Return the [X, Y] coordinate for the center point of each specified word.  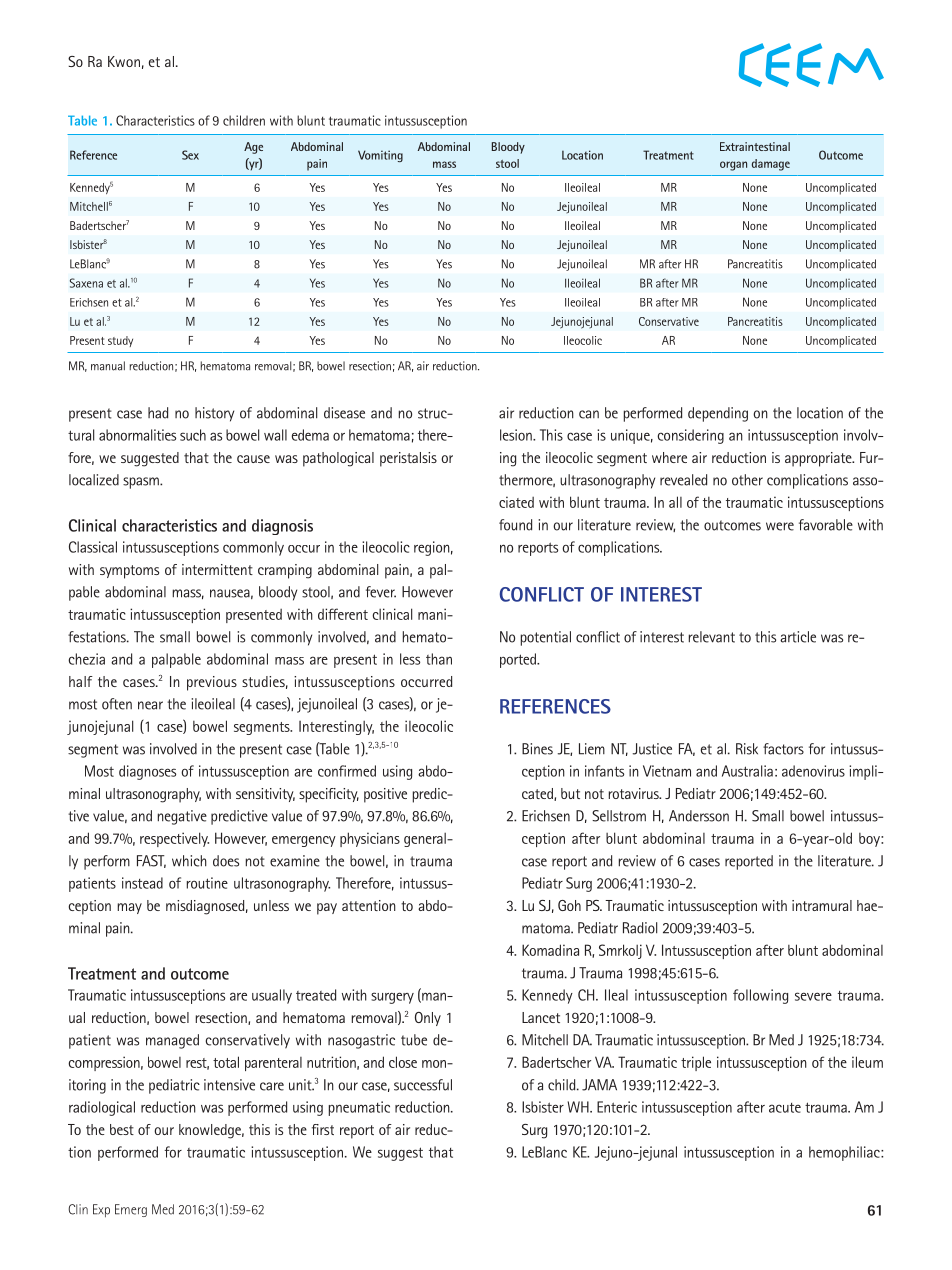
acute [785, 1108]
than [439, 659]
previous [212, 683]
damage [771, 165]
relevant [712, 637]
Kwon [124, 61]
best [122, 1129]
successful [423, 1085]
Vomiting [380, 156]
